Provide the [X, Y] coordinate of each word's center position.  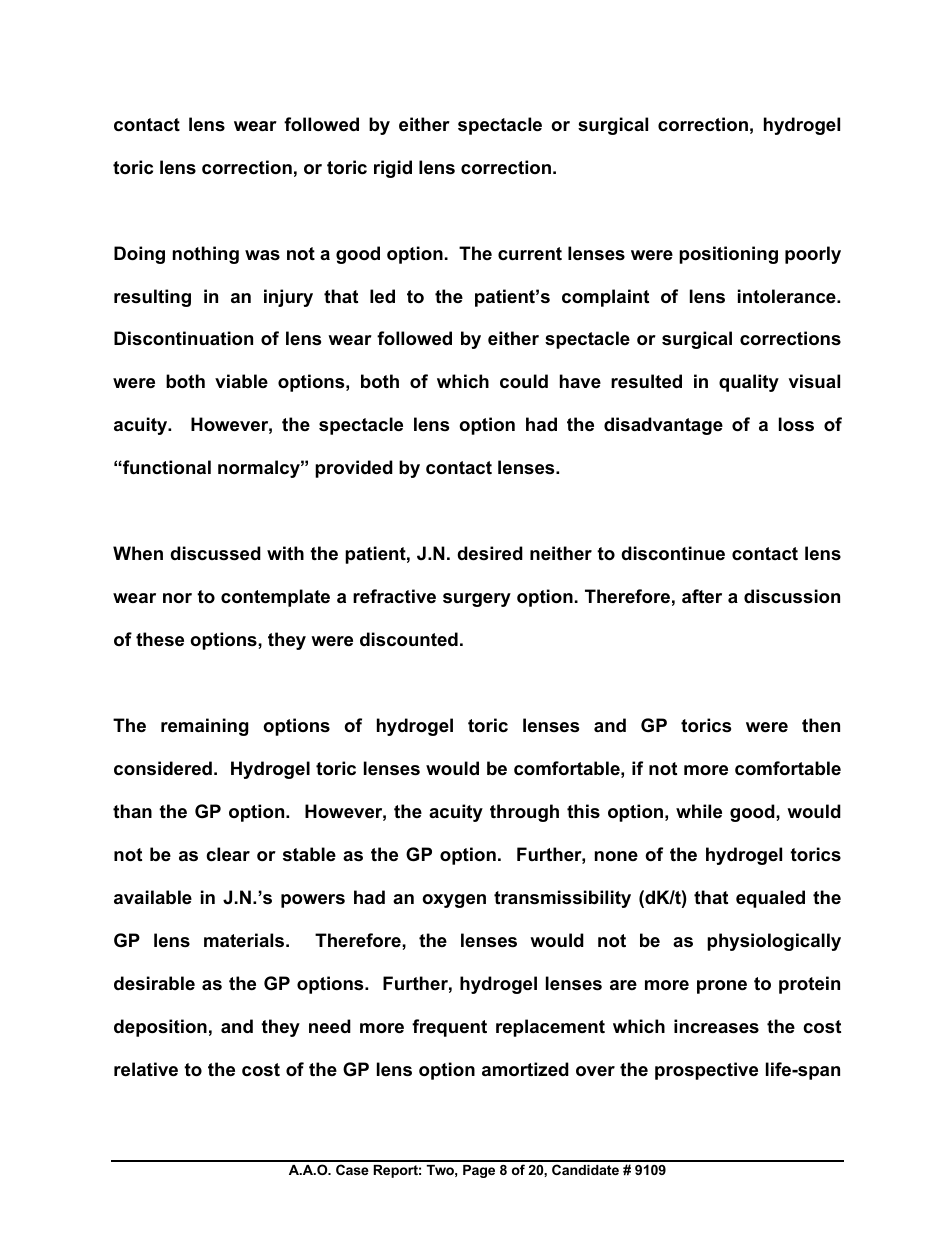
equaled [770, 899]
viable [241, 381]
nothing [206, 255]
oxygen [454, 901]
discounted [409, 639]
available [153, 897]
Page [479, 1171]
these [160, 639]
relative [146, 1069]
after [702, 596]
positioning [728, 255]
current [530, 254]
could [524, 381]
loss [796, 424]
